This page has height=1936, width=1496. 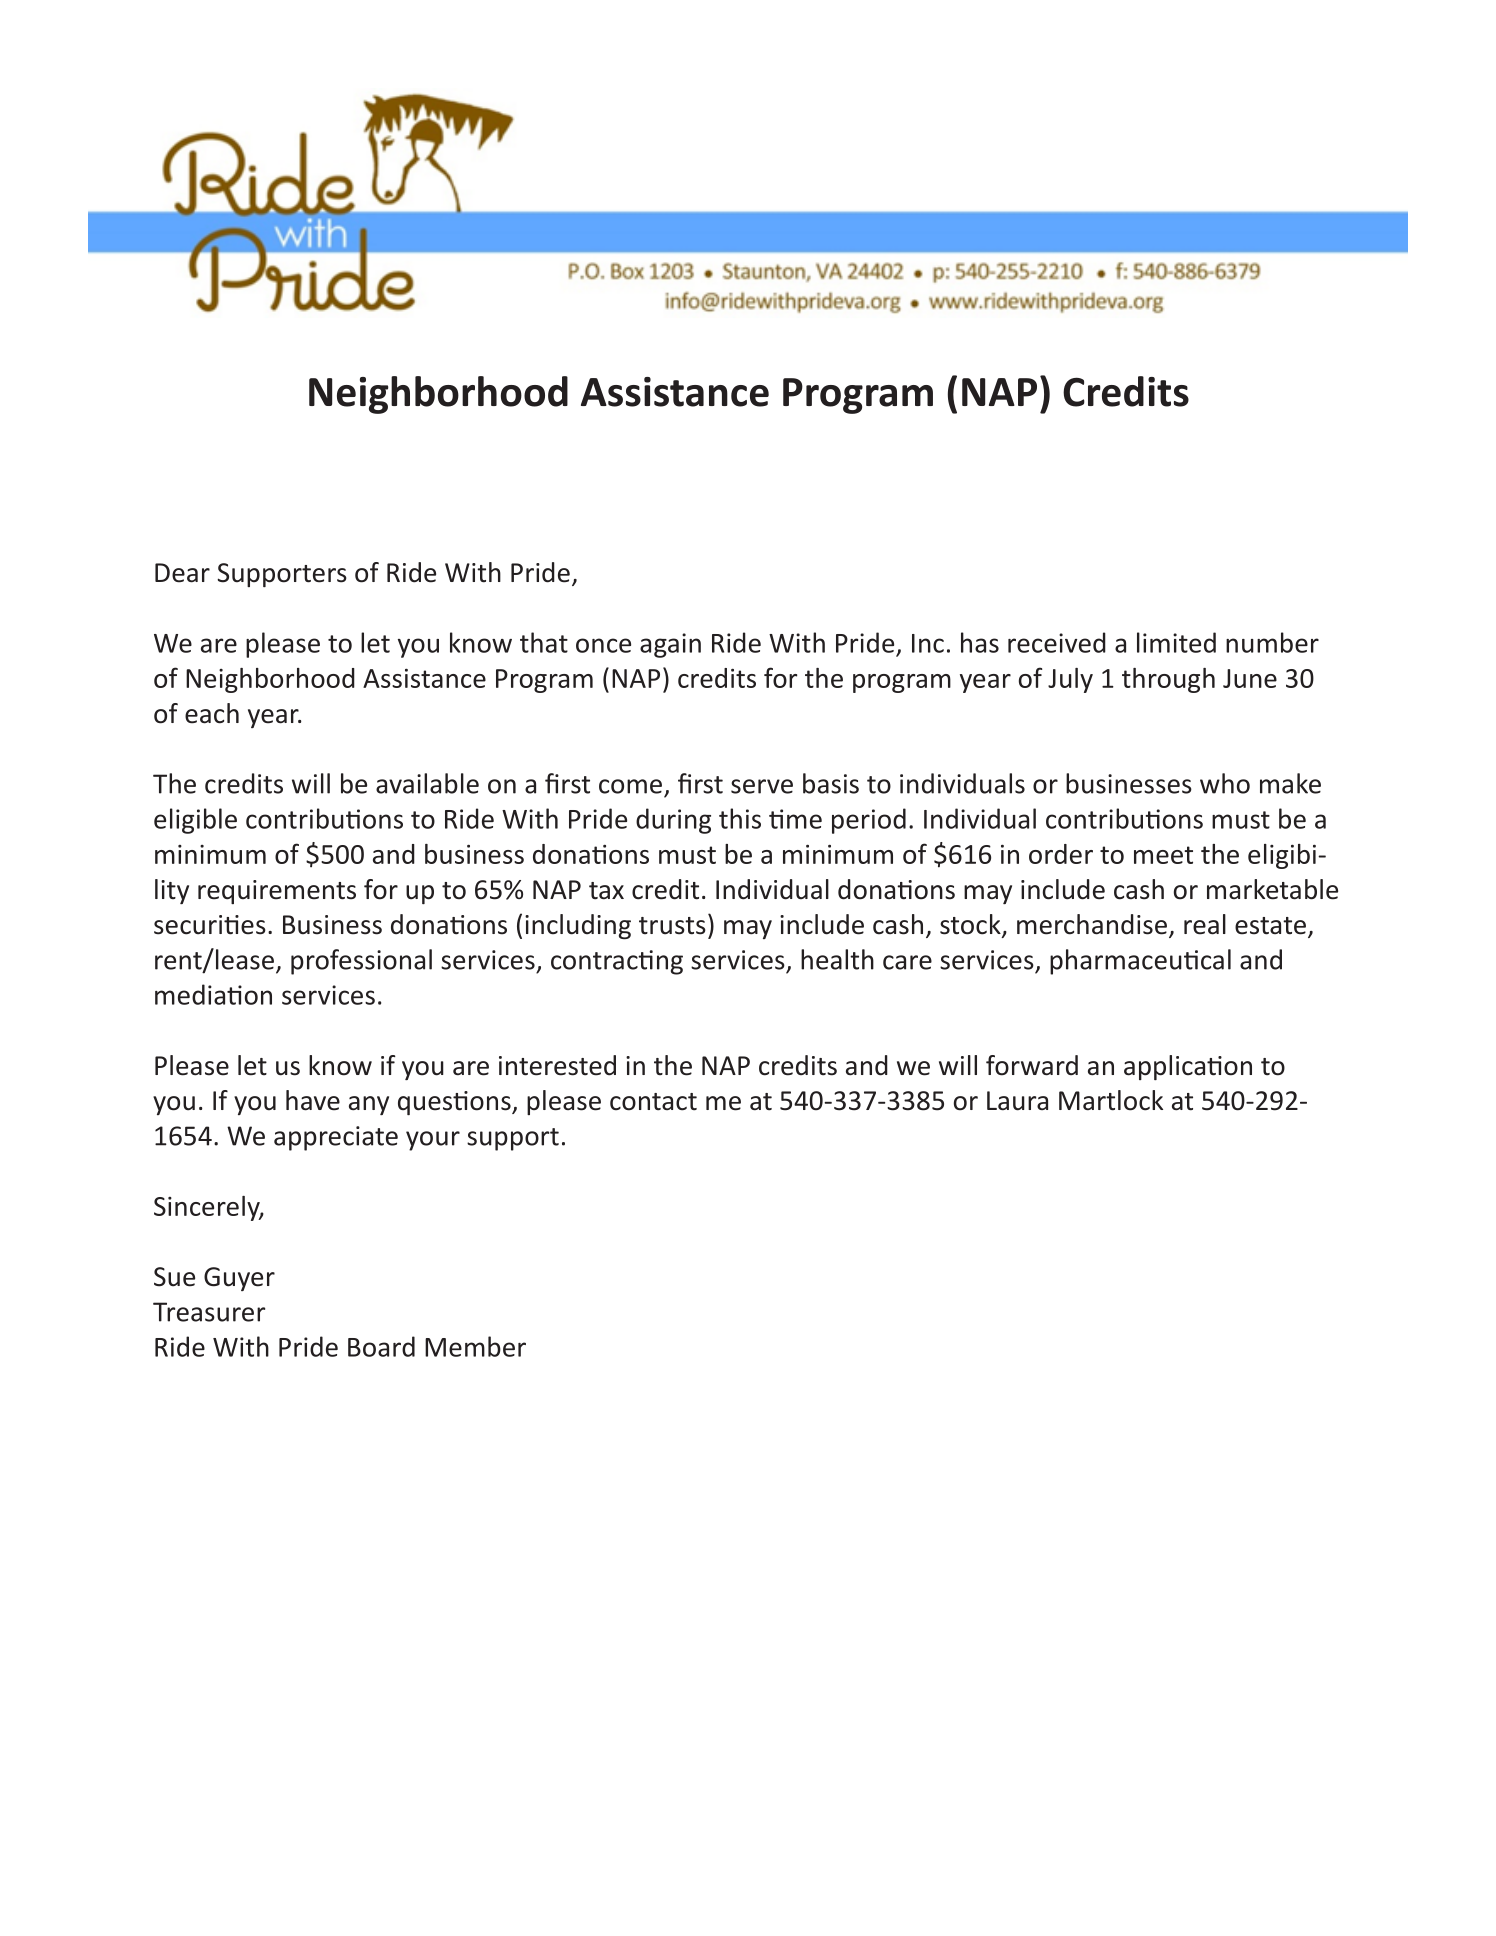 What do you see at coordinates (361, 962) in the page?
I see `professional` at bounding box center [361, 962].
